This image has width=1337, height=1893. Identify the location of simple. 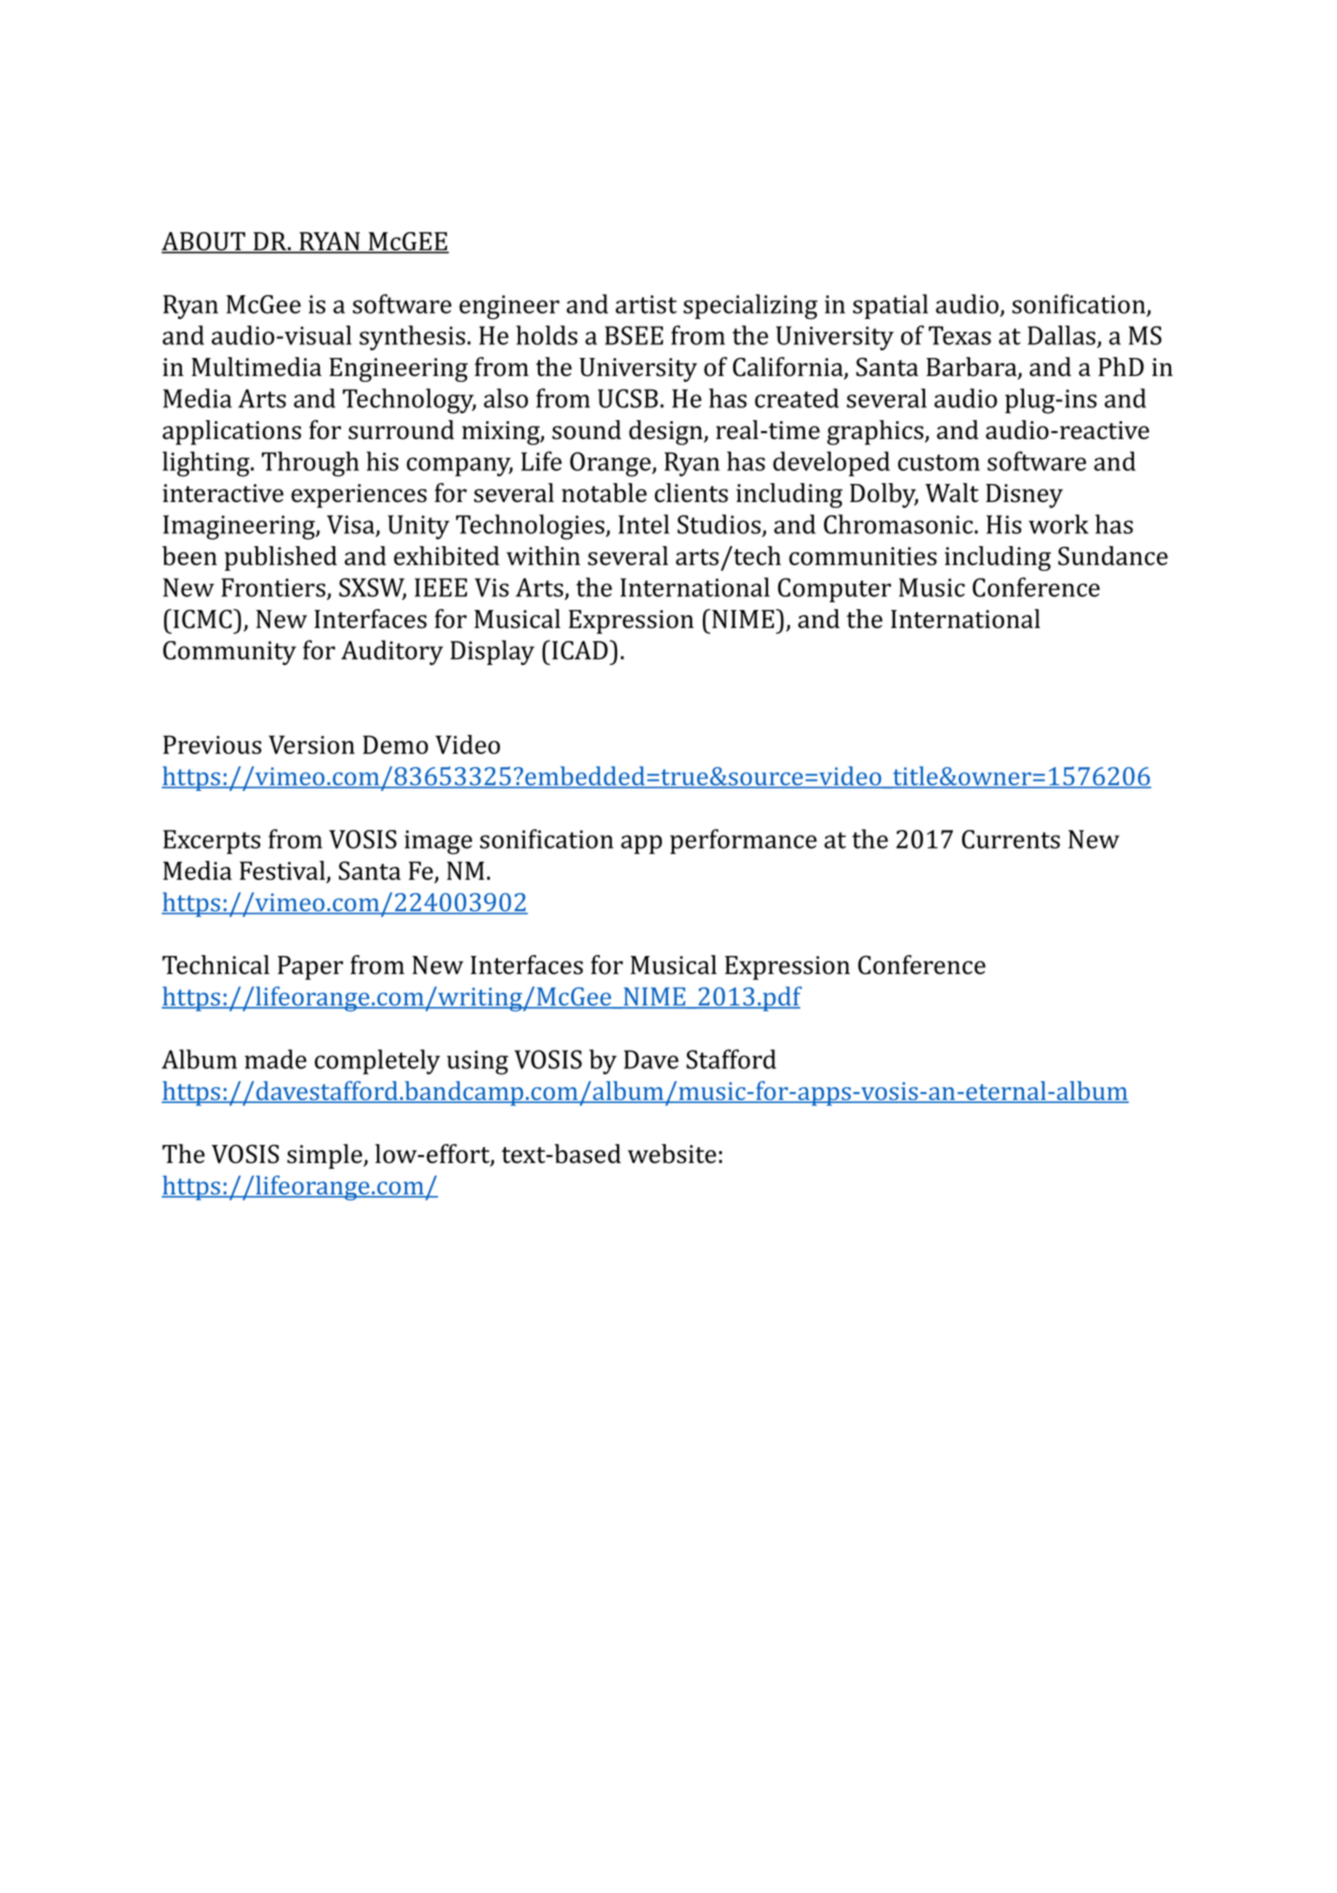
(326, 1156).
